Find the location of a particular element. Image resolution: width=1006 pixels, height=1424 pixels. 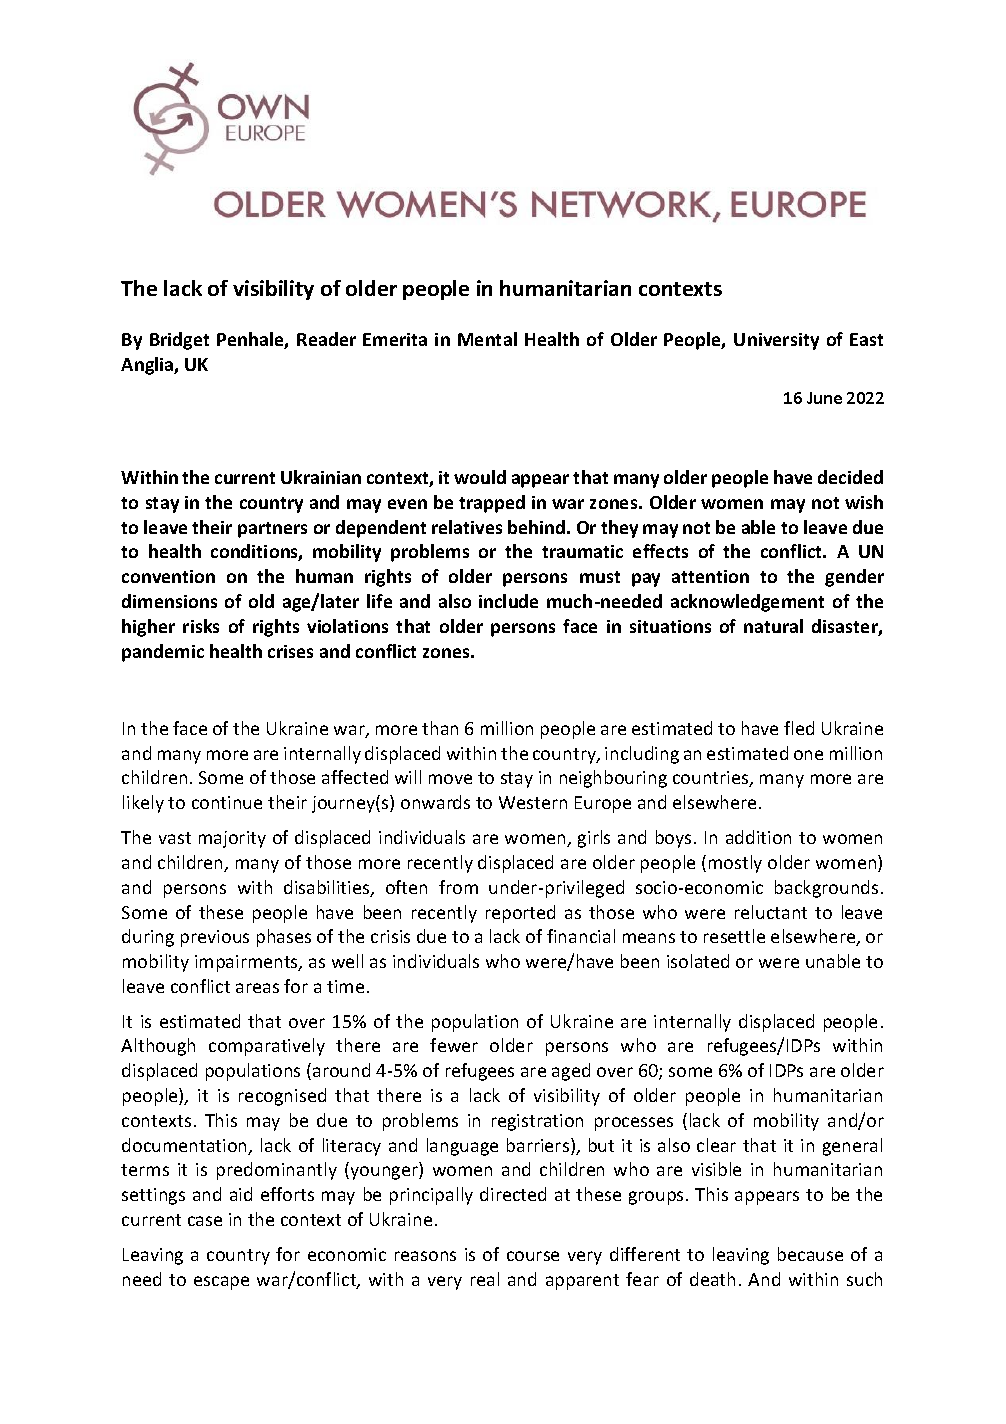

Mental is located at coordinates (487, 339).
